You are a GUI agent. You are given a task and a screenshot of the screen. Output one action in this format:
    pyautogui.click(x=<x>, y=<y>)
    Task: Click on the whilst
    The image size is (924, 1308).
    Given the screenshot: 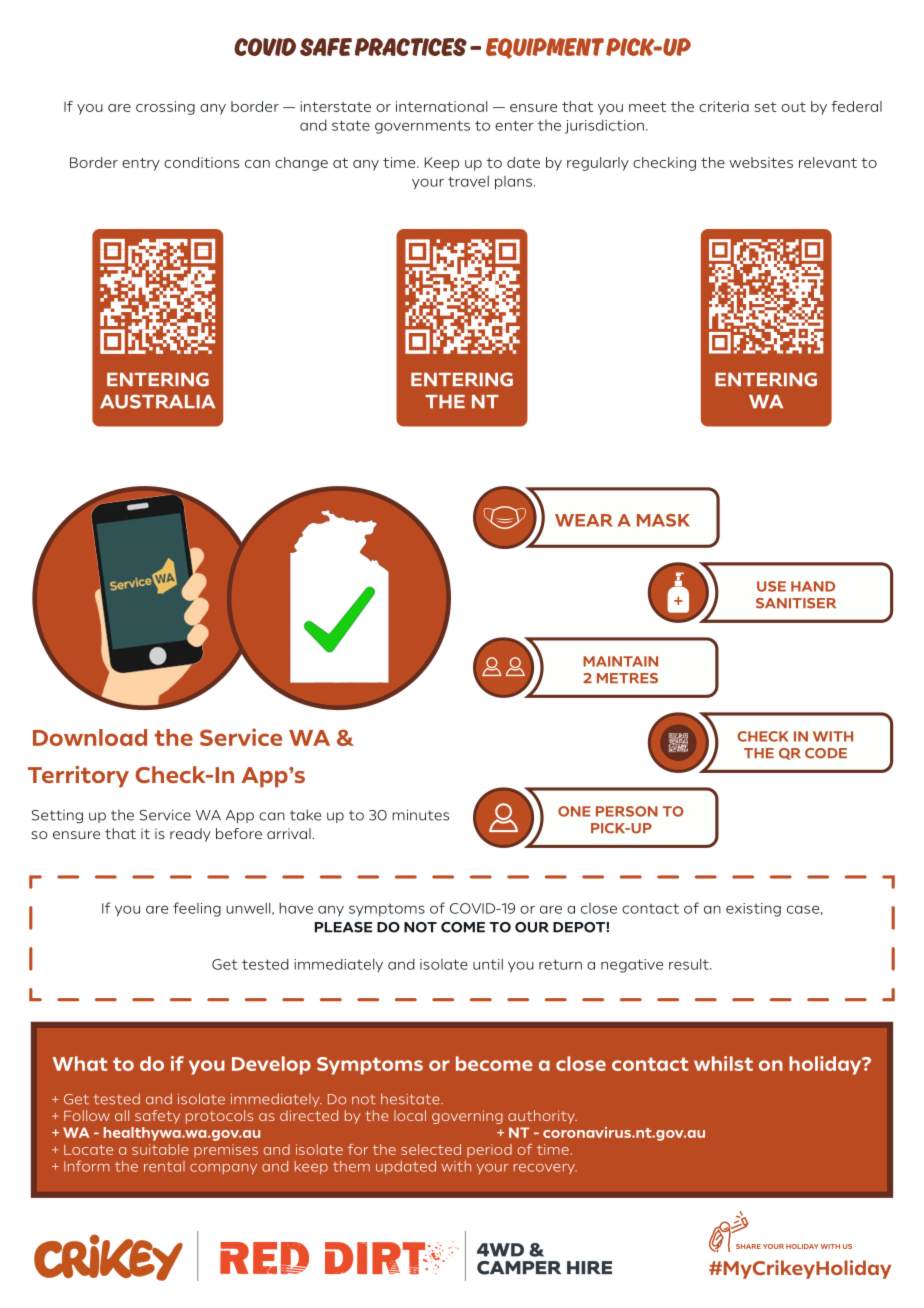 What is the action you would take?
    pyautogui.click(x=723, y=1063)
